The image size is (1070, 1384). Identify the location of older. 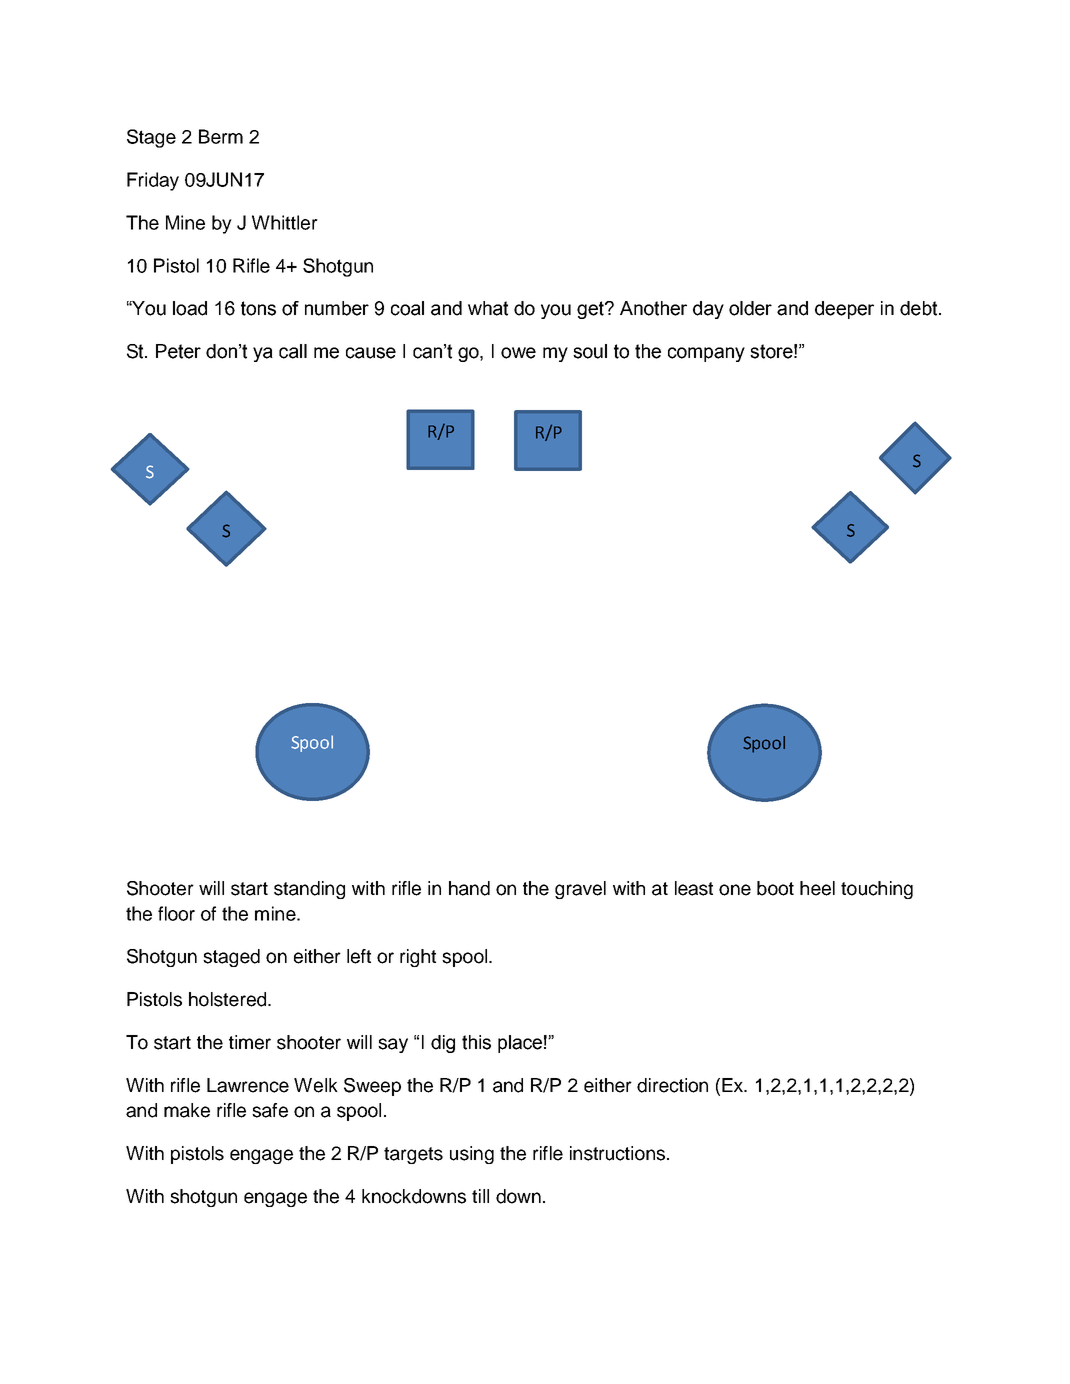
(750, 308).
